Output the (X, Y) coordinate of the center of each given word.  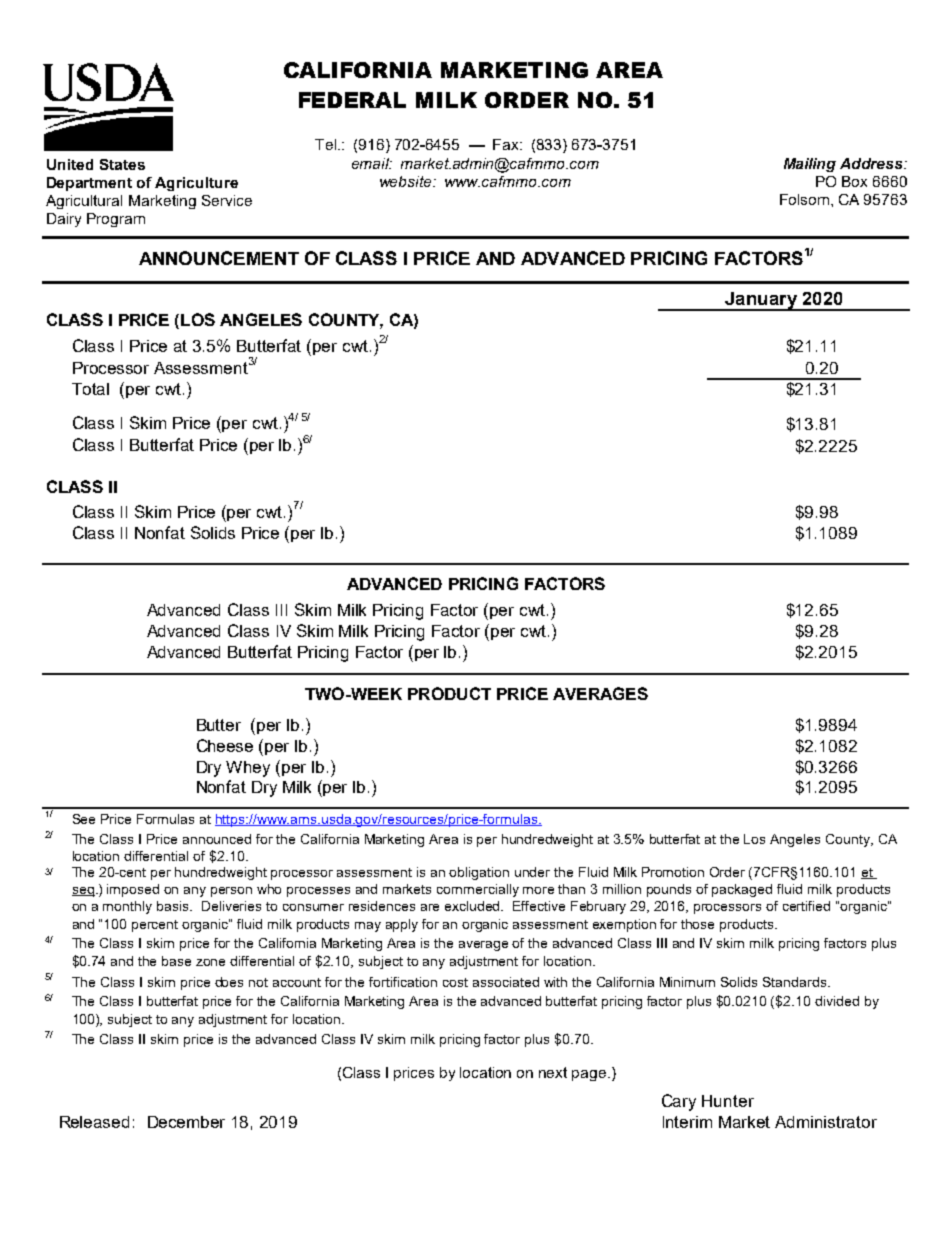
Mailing (810, 165)
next (553, 1072)
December (186, 1122)
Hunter (728, 1101)
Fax (507, 144)
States (122, 164)
